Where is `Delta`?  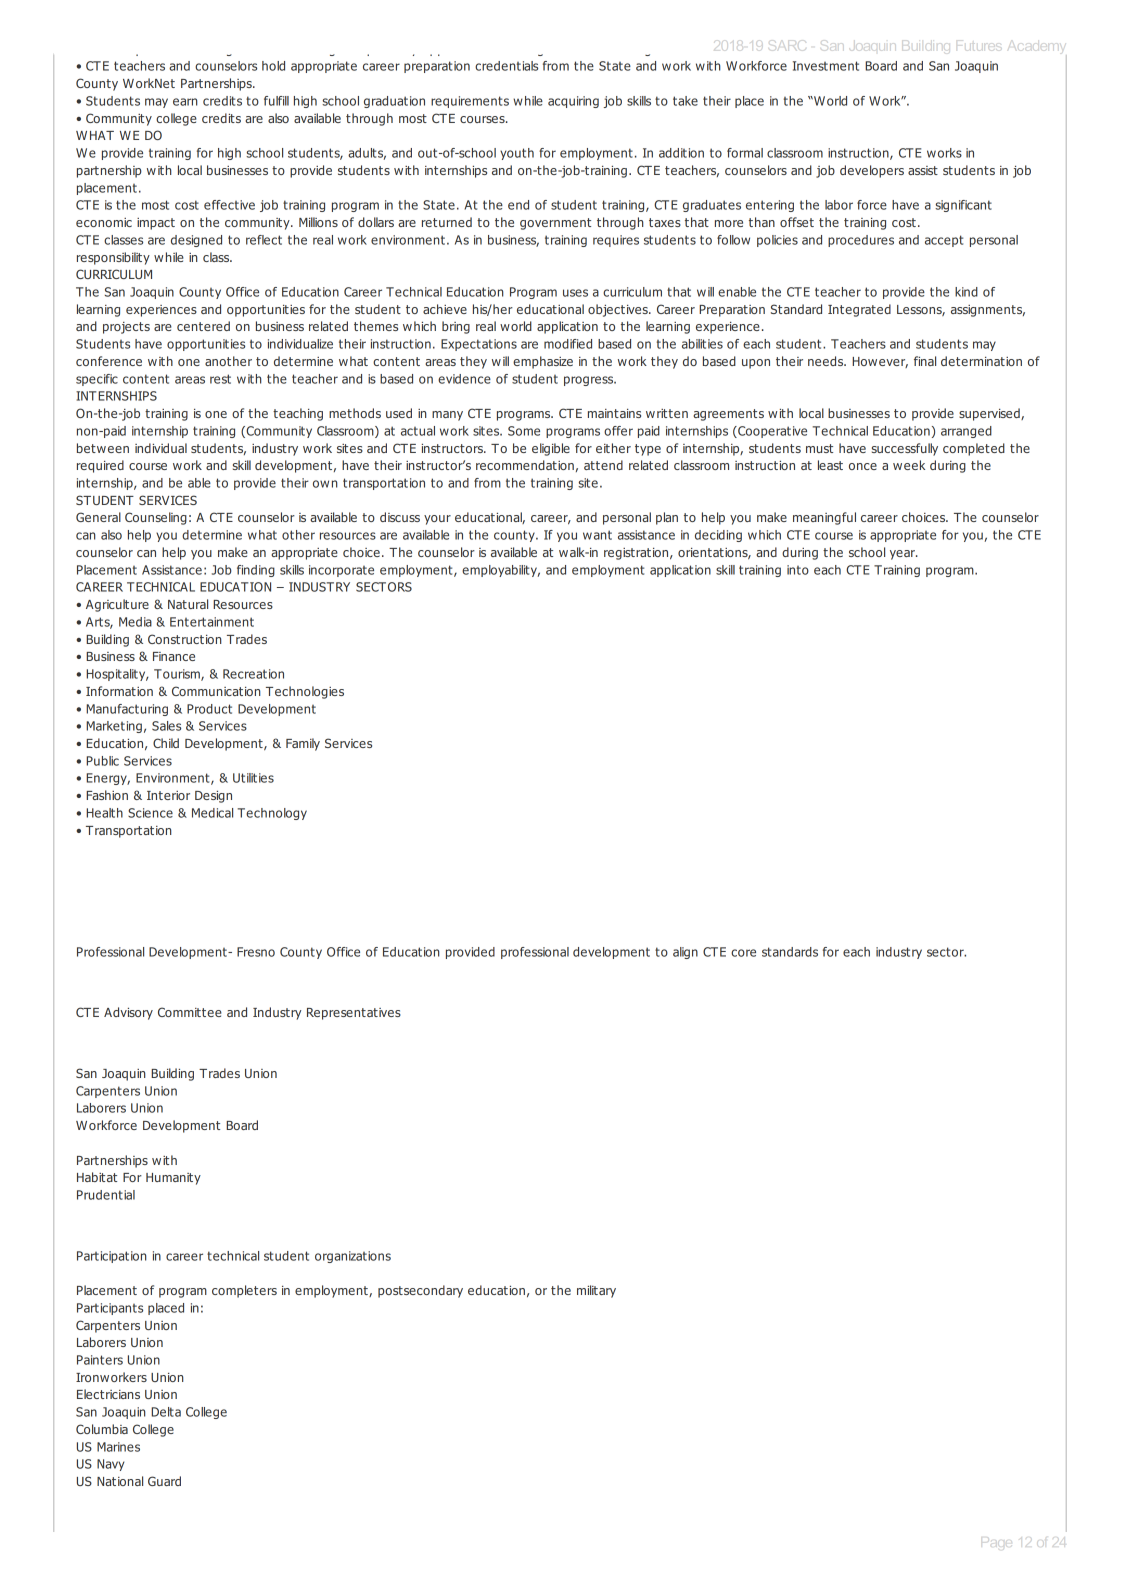 Delta is located at coordinates (166, 1412).
